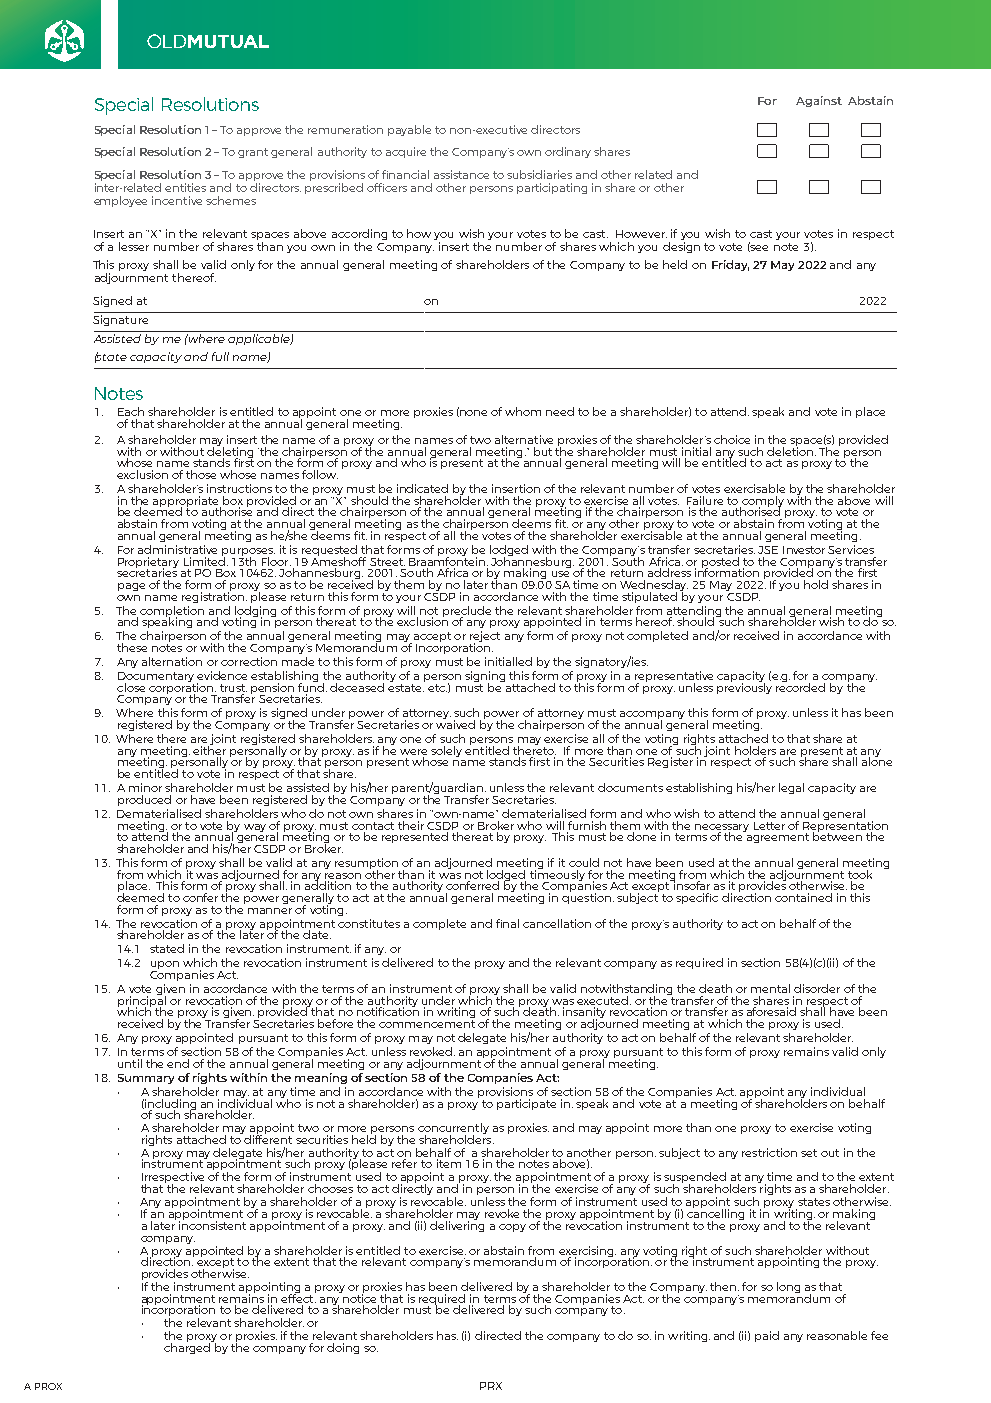  What do you see at coordinates (819, 101) in the screenshot?
I see `Against` at bounding box center [819, 101].
